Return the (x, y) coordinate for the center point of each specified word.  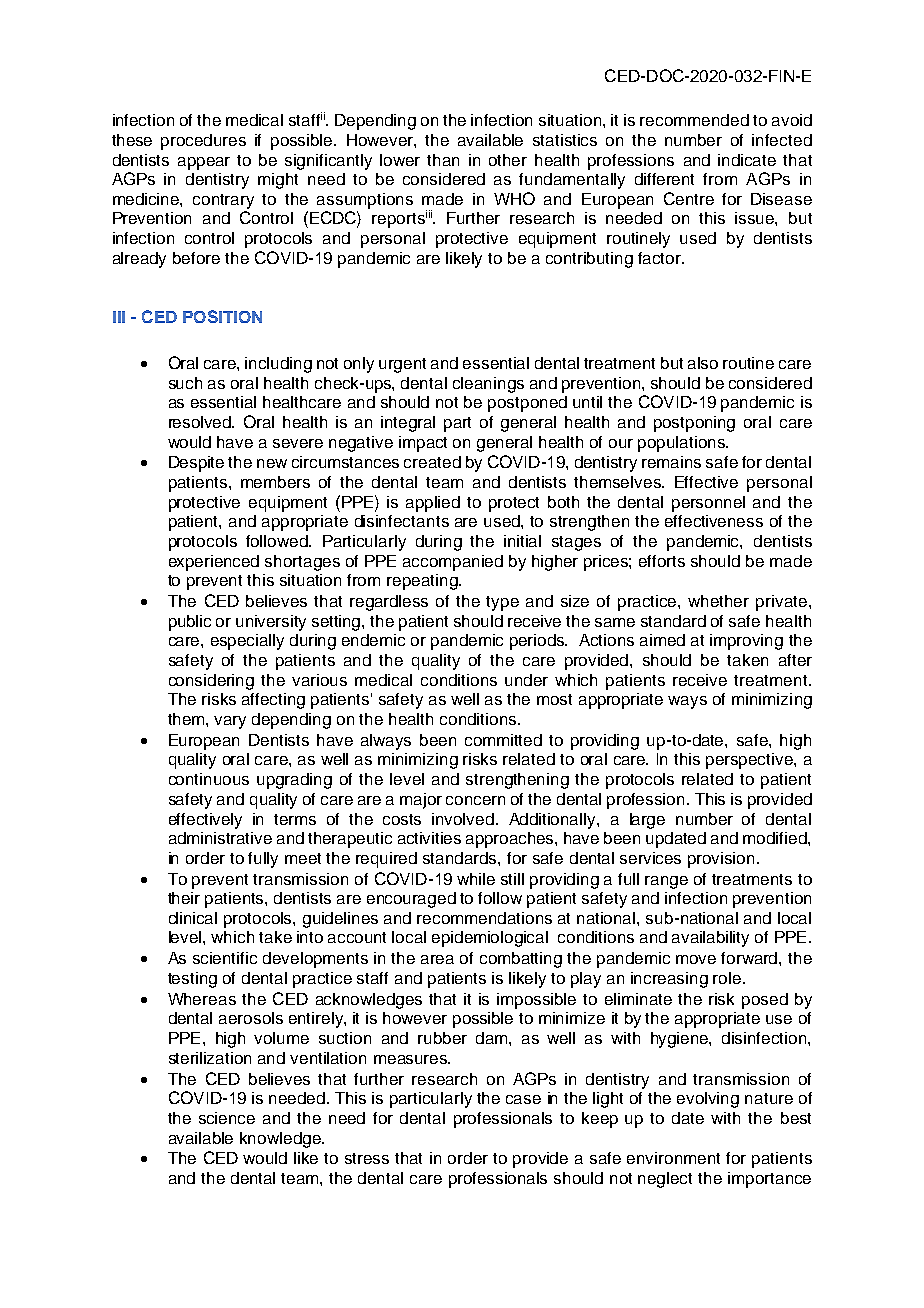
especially (247, 642)
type (502, 603)
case (523, 1099)
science (227, 1118)
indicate (747, 160)
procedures (203, 142)
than (443, 160)
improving (746, 642)
